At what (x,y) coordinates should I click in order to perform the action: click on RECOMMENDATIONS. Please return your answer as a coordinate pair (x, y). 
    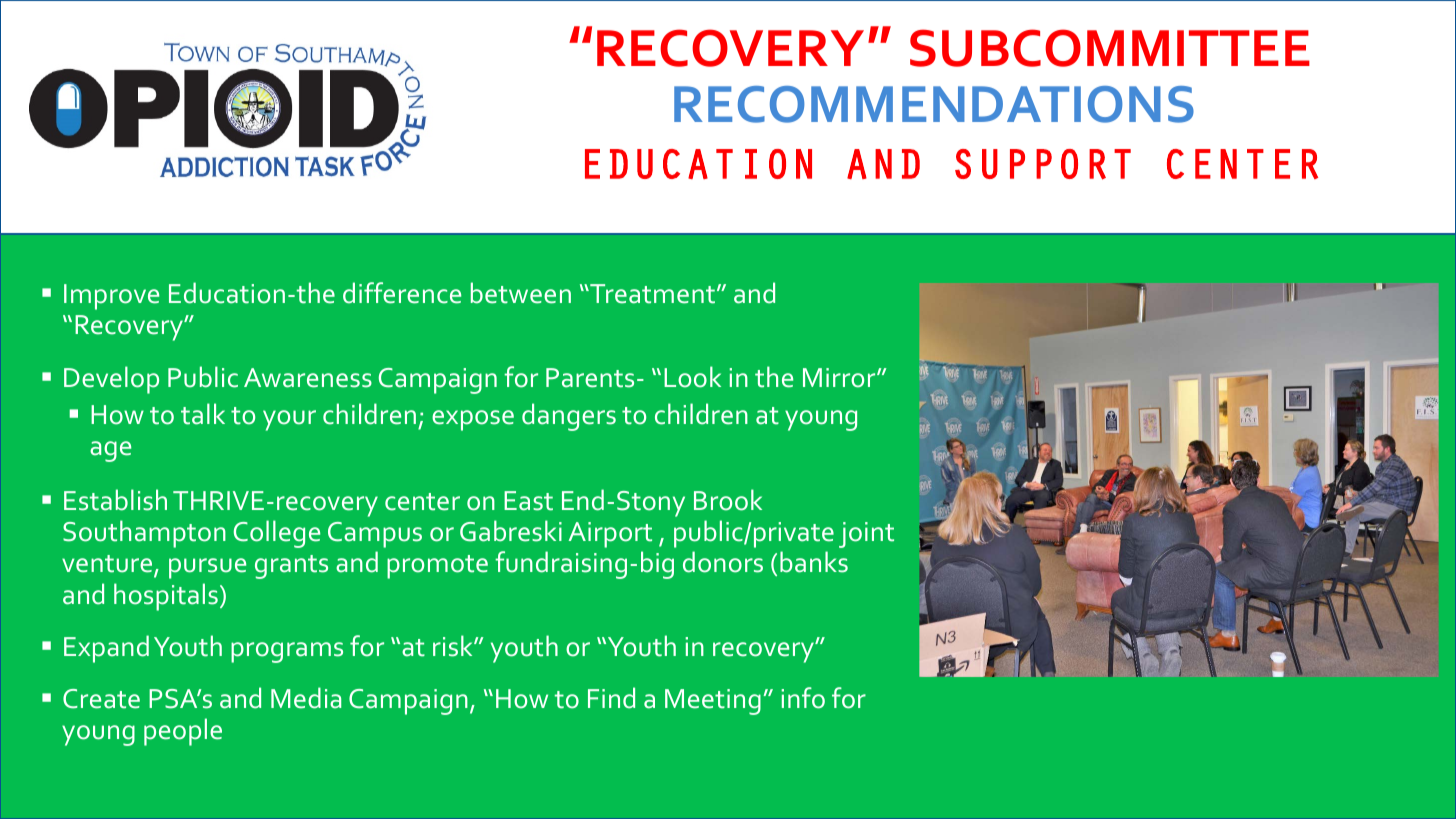
    Looking at the image, I should click on (934, 104).
